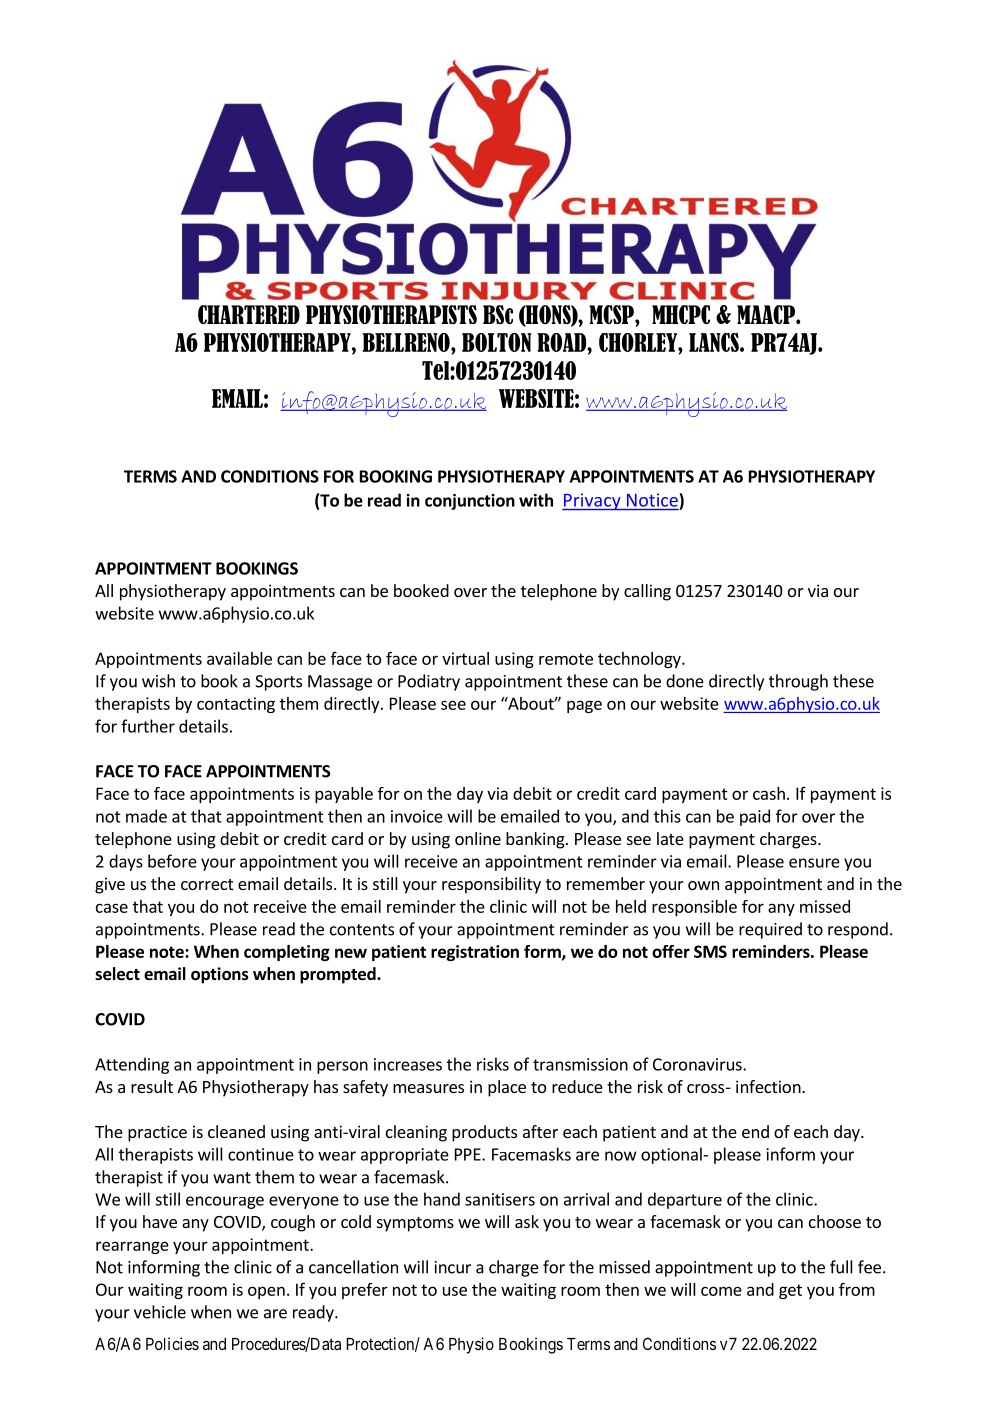 Image resolution: width=999 pixels, height=1413 pixels. I want to click on paid, so click(755, 817).
